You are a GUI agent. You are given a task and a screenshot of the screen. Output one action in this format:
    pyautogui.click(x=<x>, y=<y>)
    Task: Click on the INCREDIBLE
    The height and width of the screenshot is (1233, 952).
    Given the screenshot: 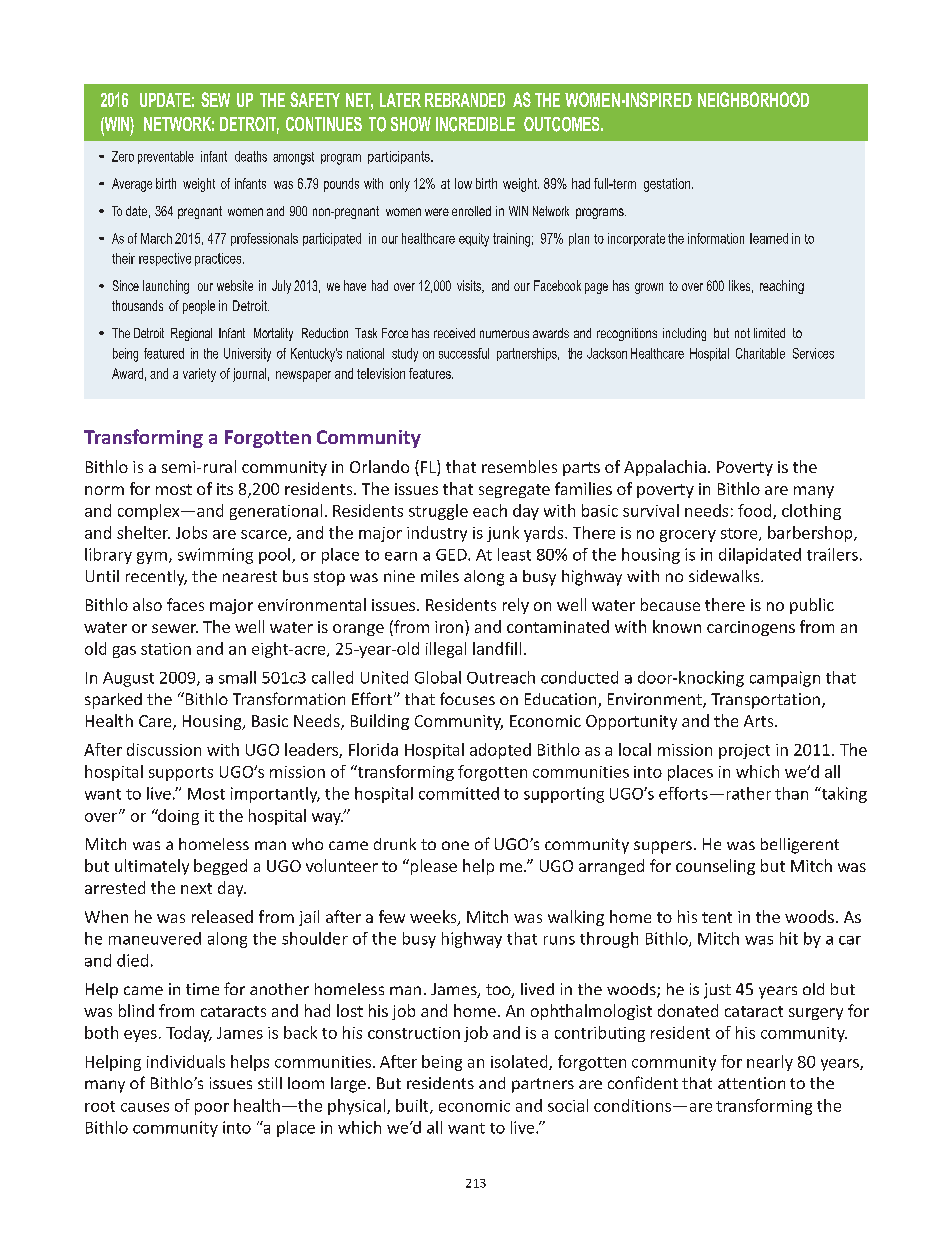 What is the action you would take?
    pyautogui.click(x=475, y=124)
